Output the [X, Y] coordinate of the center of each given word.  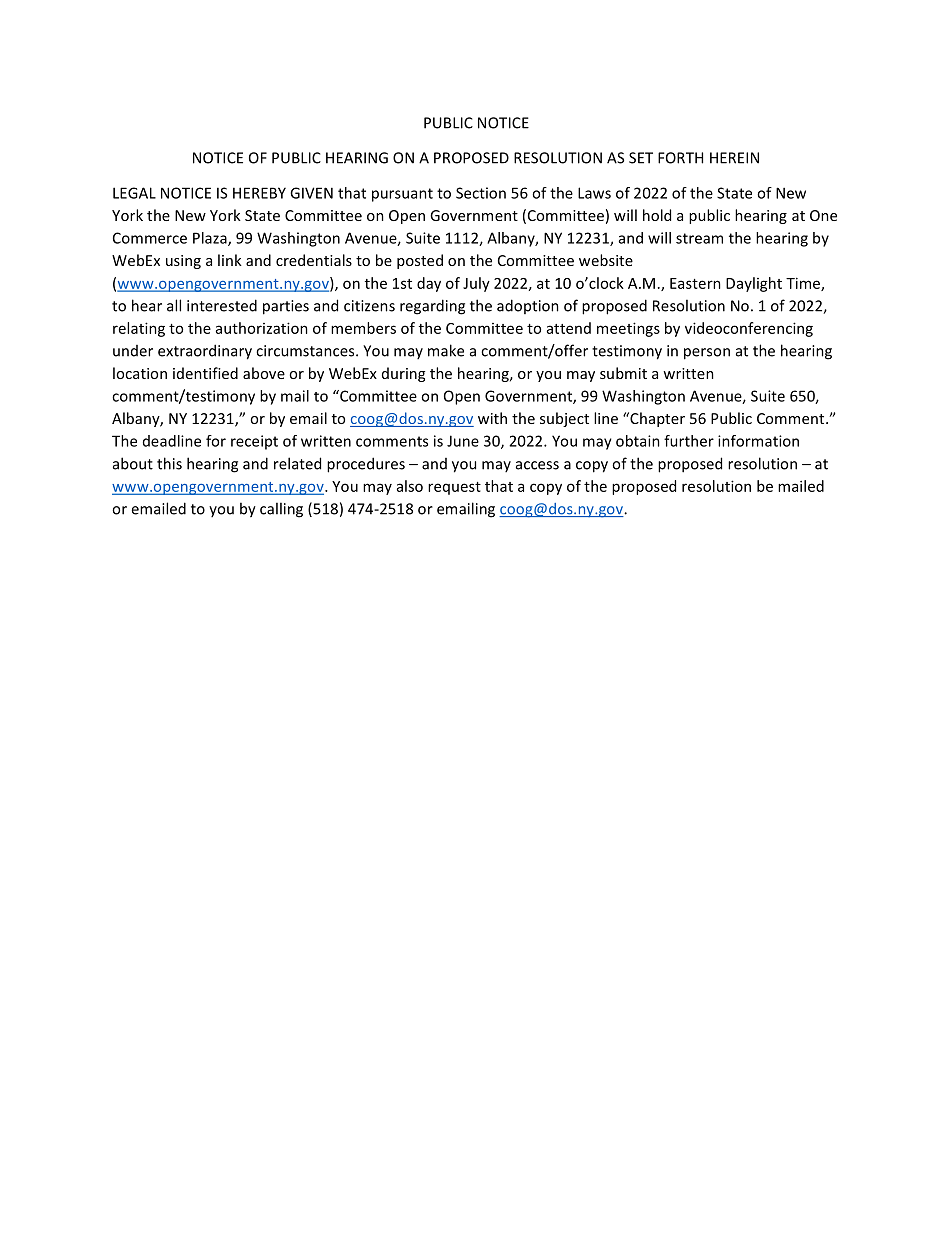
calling [281, 510]
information [758, 441]
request [454, 488]
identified [205, 373]
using [183, 262]
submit [623, 373]
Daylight [754, 284]
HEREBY [259, 193]
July [476, 284]
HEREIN [734, 158]
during [403, 374]
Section [481, 193]
